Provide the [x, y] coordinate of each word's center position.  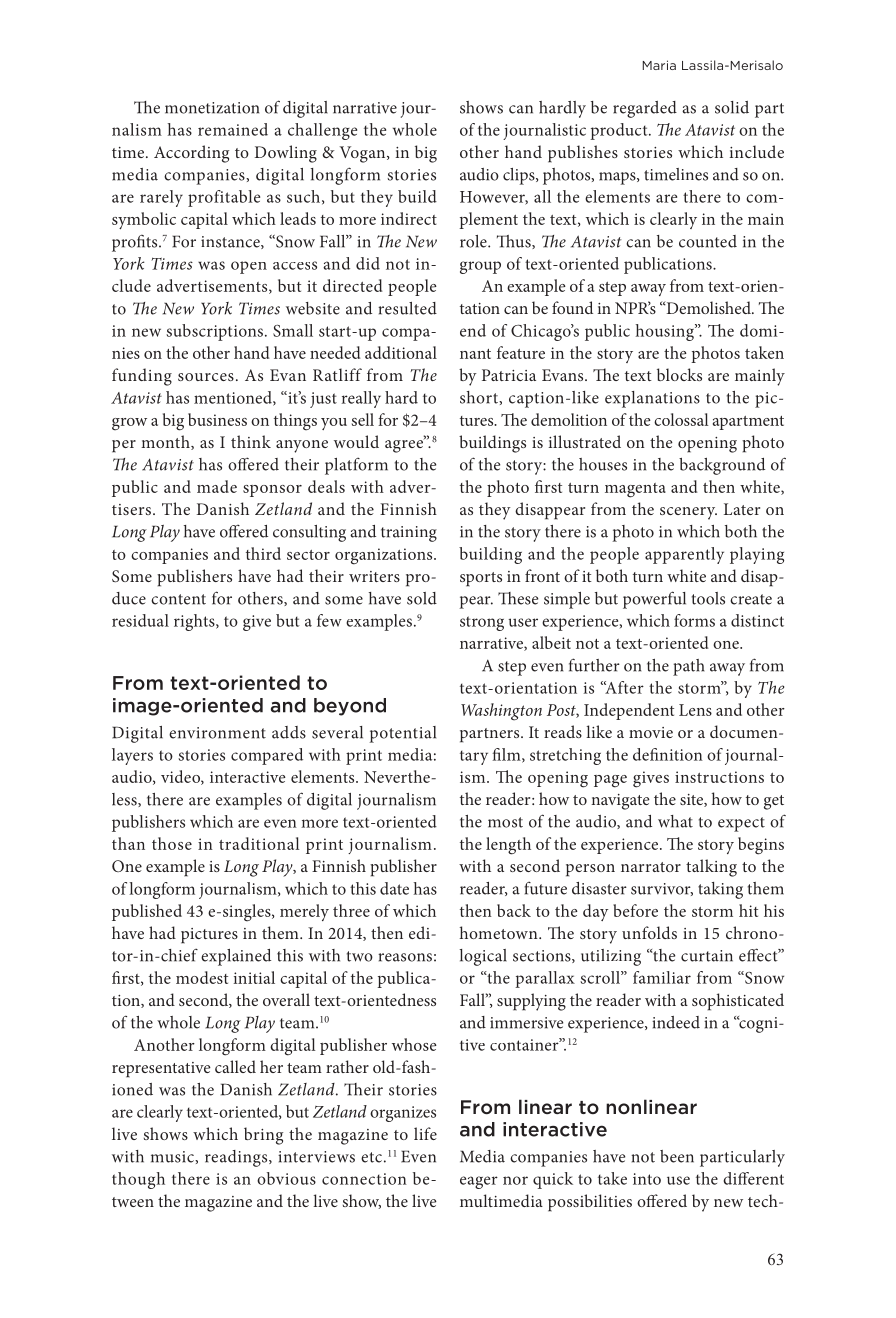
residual [140, 620]
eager [479, 1182]
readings [237, 1158]
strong [482, 623]
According [191, 154]
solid [732, 107]
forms [694, 620]
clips [520, 176]
